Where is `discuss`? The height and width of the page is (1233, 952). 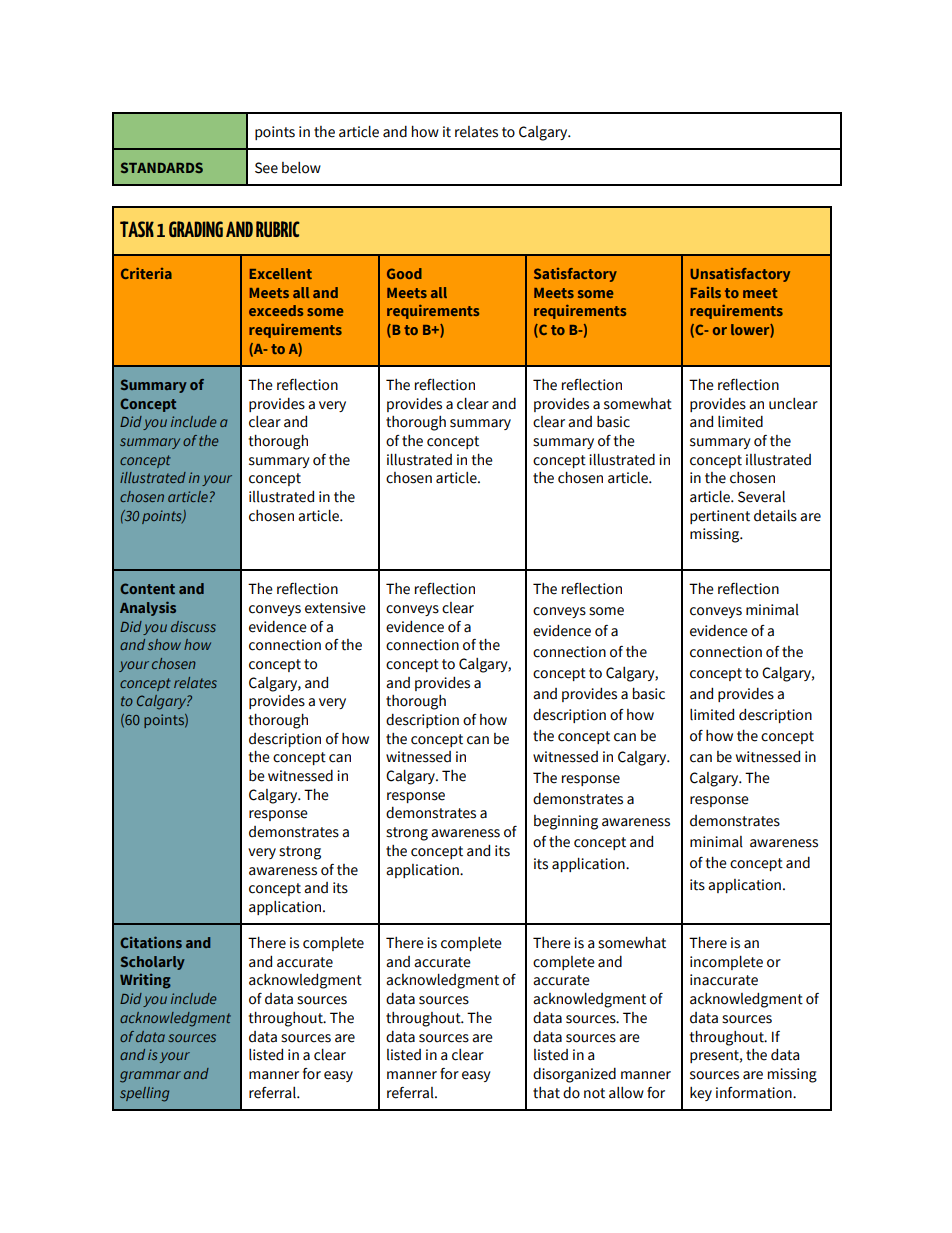
discuss is located at coordinates (193, 626).
